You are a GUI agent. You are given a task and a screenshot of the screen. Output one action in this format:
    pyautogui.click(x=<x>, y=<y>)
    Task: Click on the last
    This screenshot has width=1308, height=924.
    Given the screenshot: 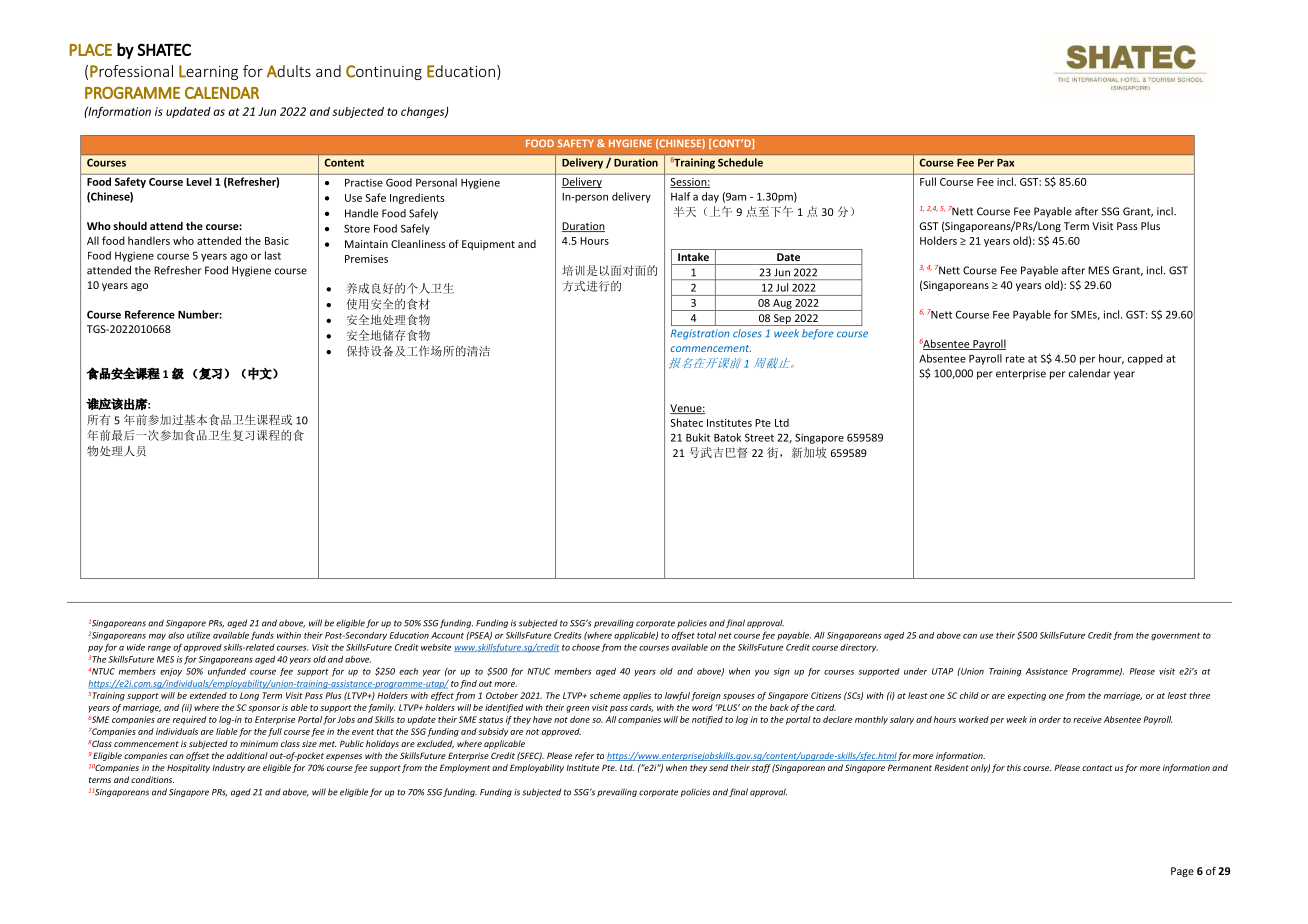 What is the action you would take?
    pyautogui.click(x=273, y=255)
